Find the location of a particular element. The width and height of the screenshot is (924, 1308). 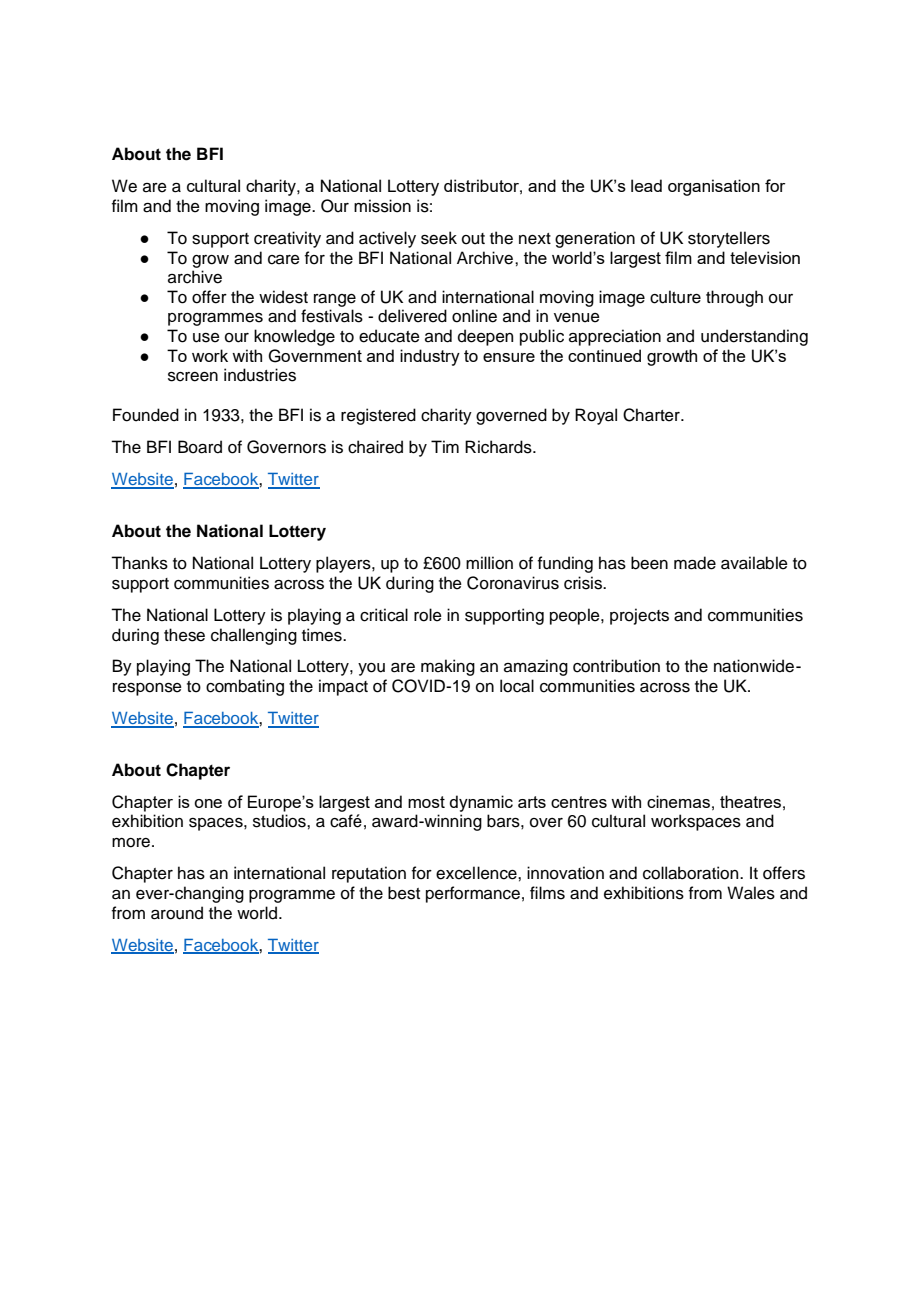

making is located at coordinates (448, 667).
